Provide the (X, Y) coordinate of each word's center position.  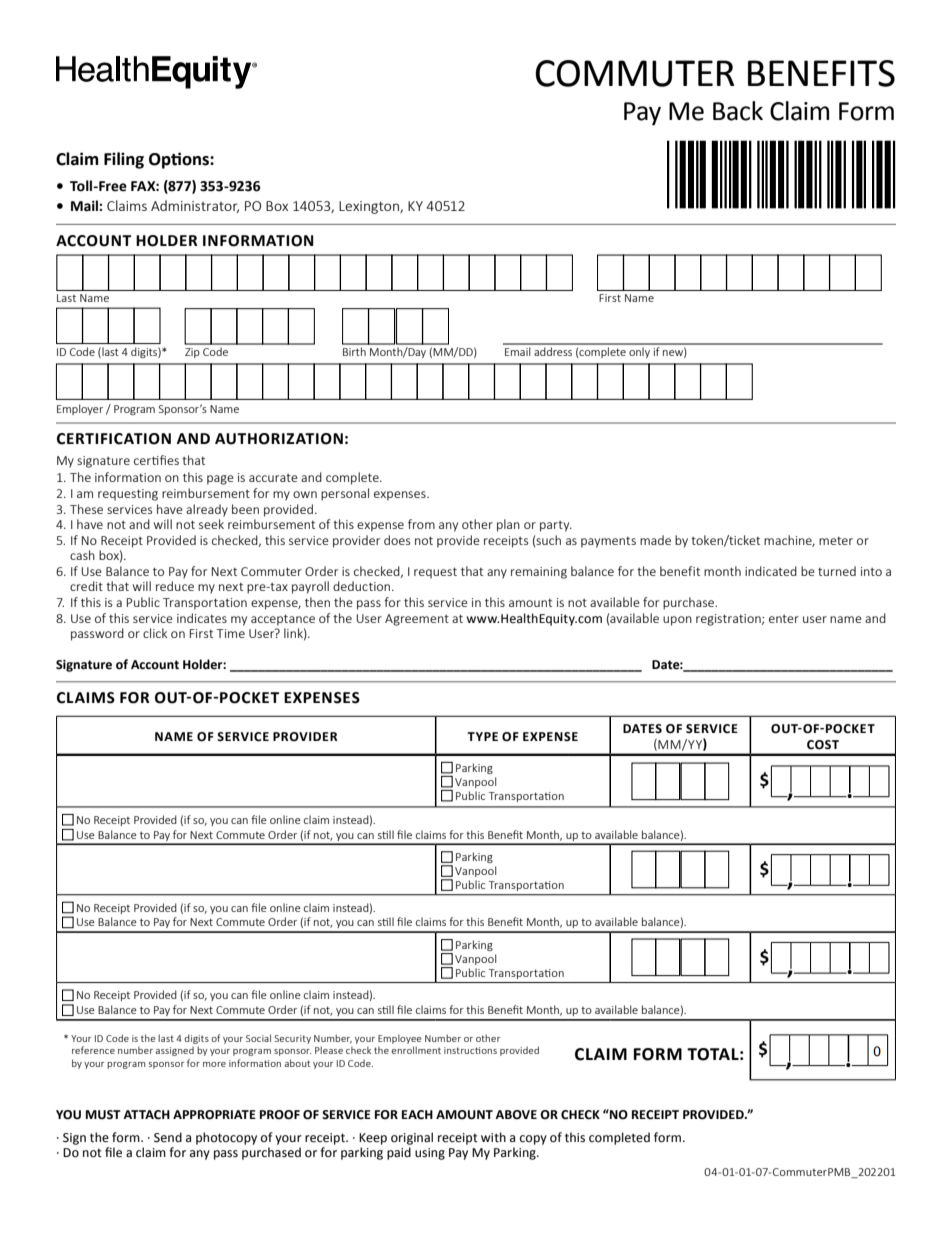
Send (168, 1137)
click (155, 633)
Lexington (370, 207)
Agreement (417, 620)
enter (784, 619)
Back (738, 111)
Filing (124, 160)
